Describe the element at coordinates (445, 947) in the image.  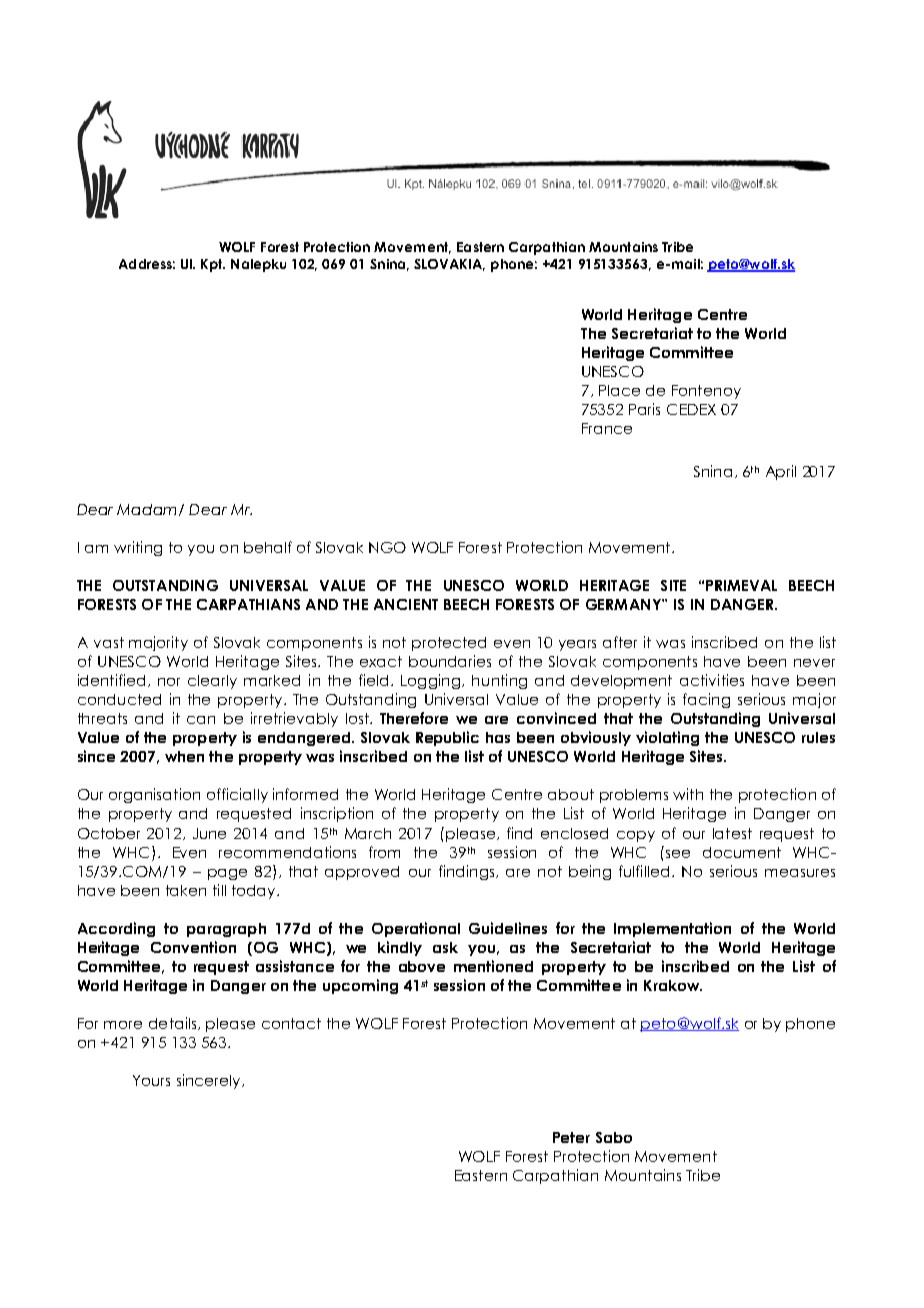
I see `ask` at that location.
